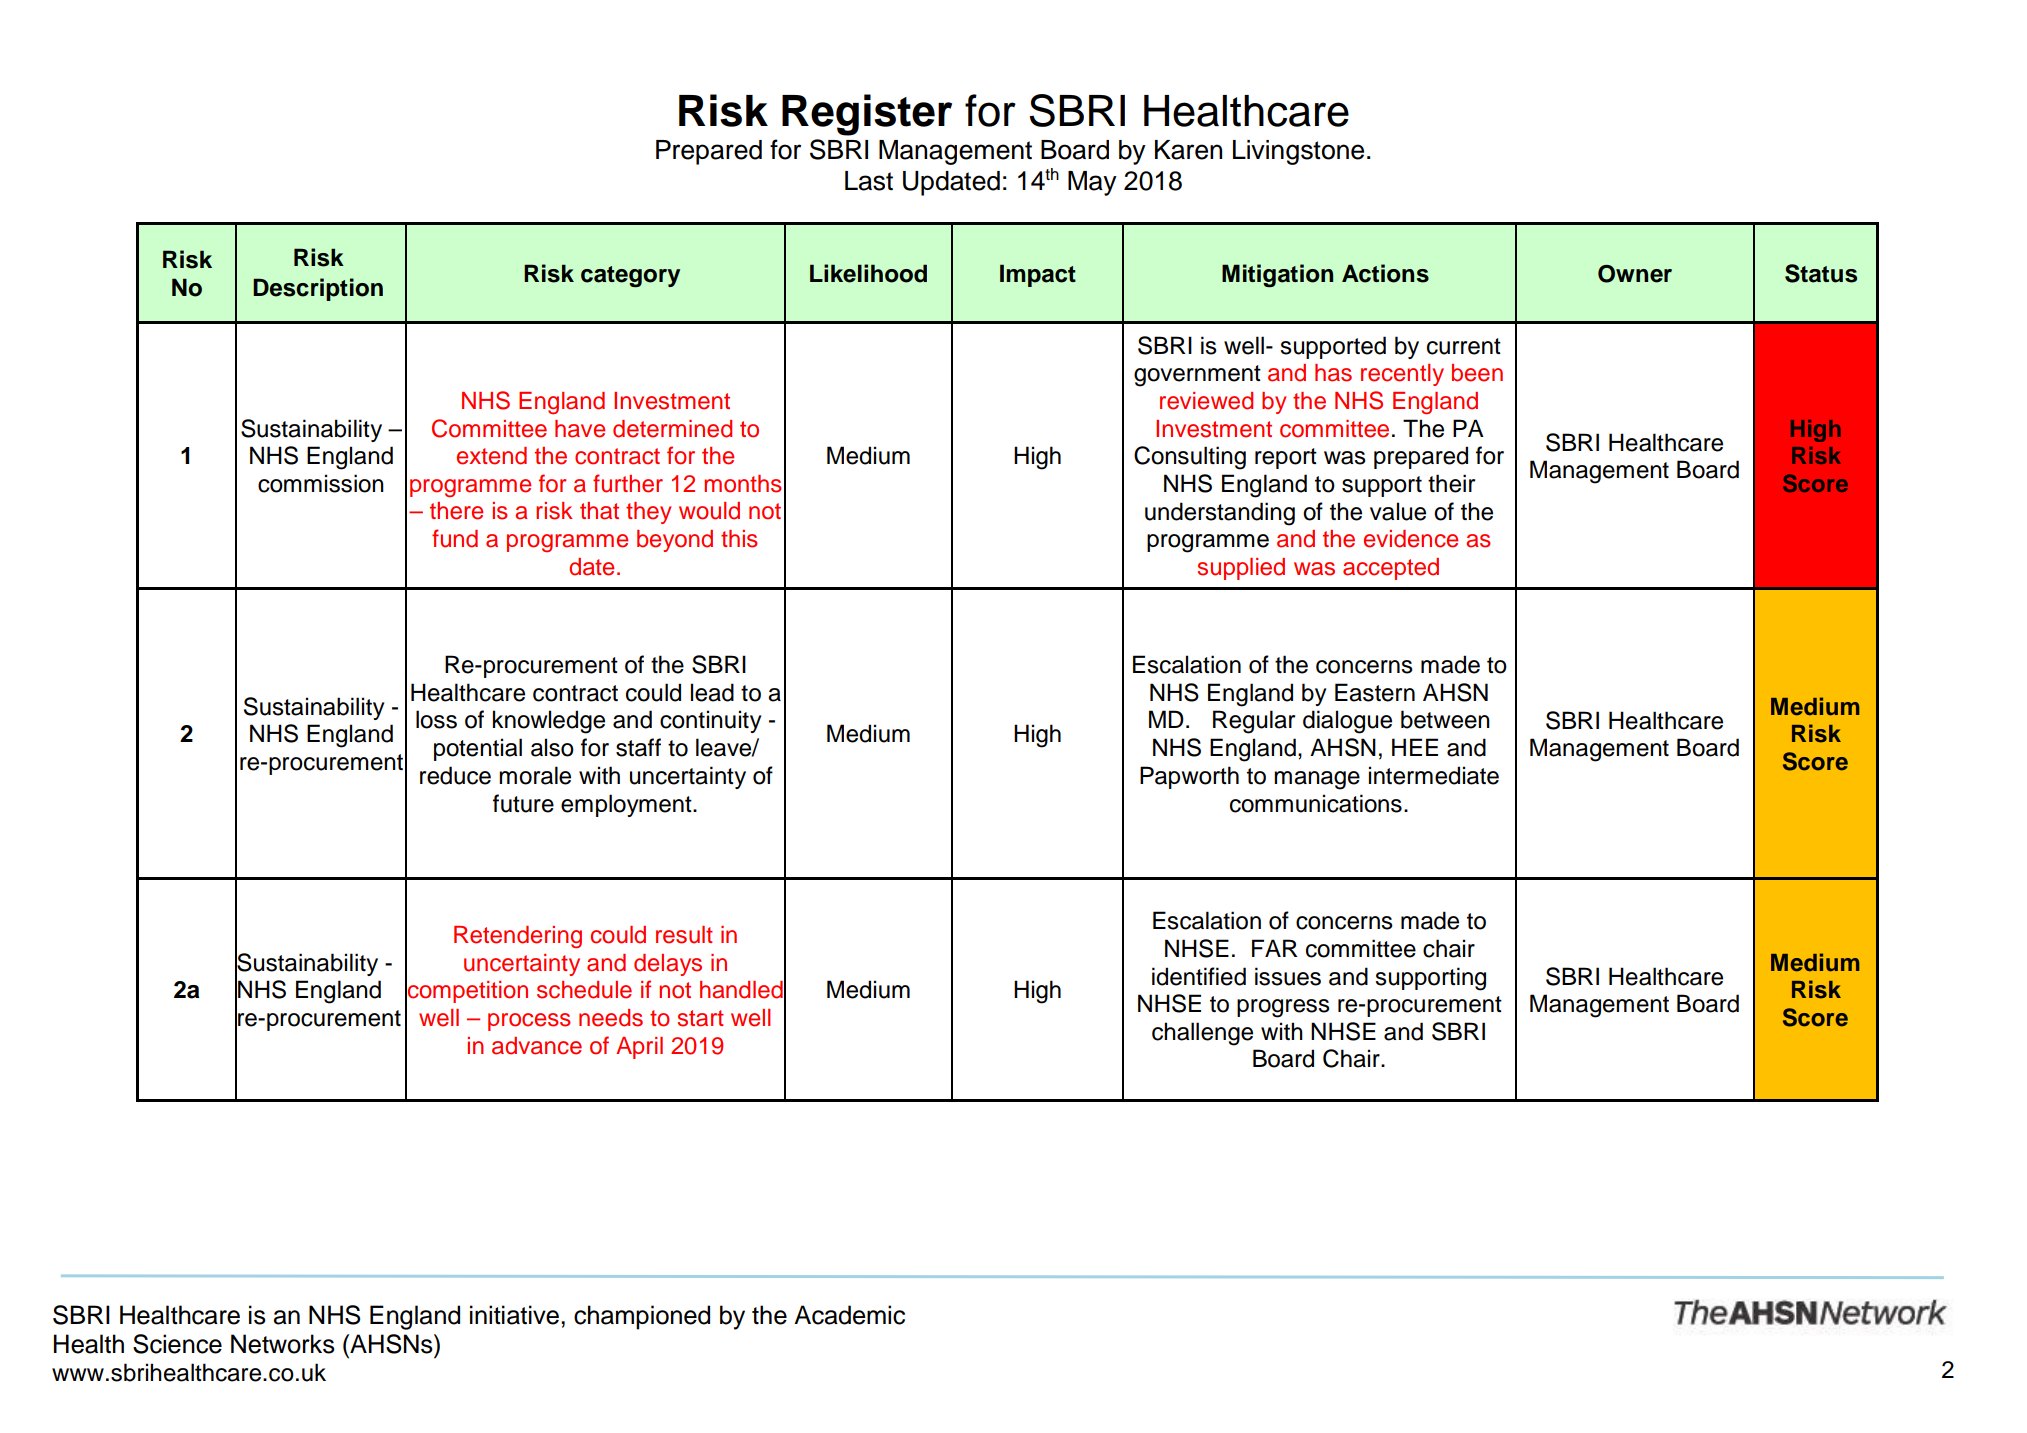 This document has width=2027, height=1433. Describe the element at coordinates (318, 289) in the document. I see `Description` at that location.
